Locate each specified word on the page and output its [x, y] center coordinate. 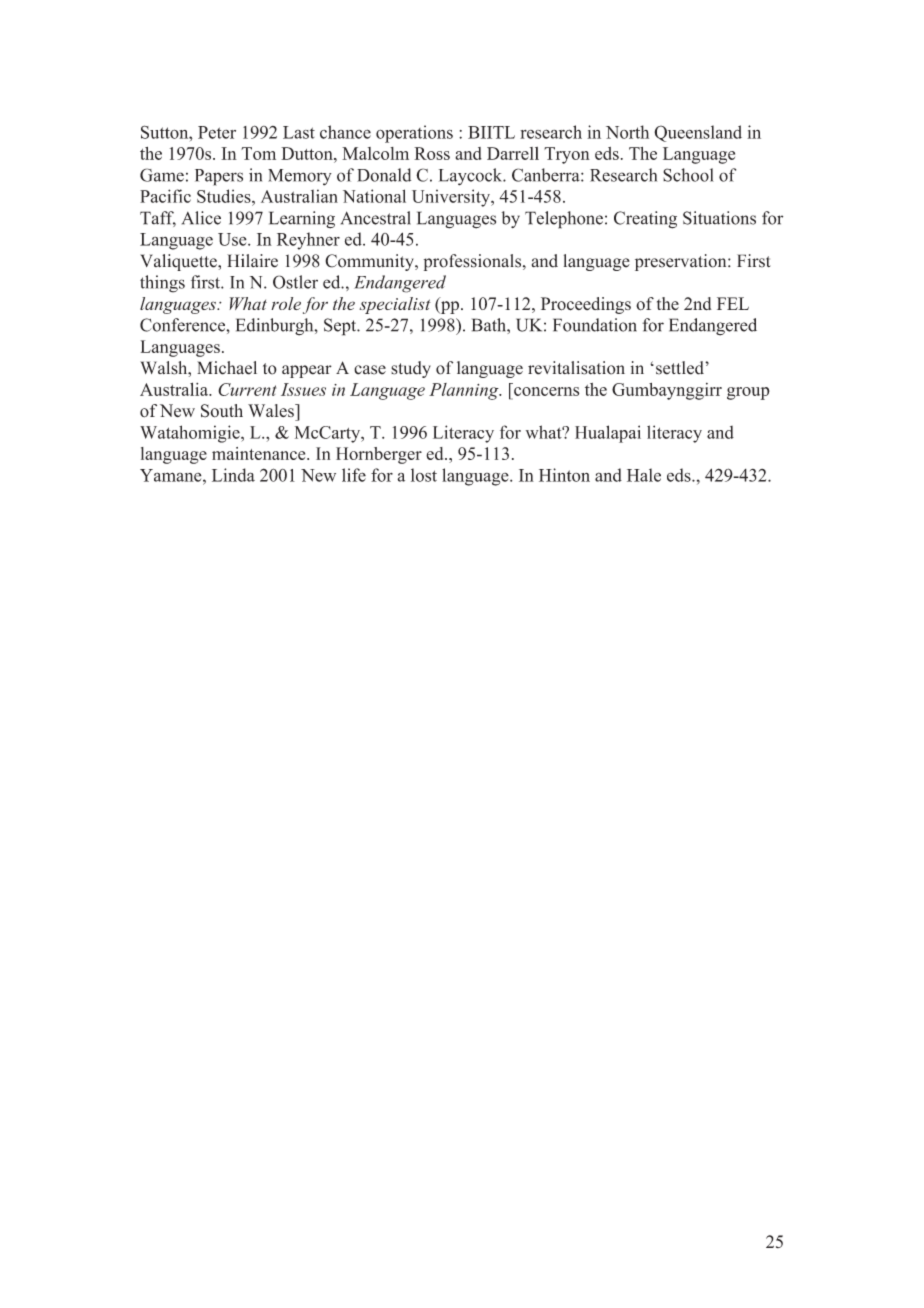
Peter [217, 132]
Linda [233, 475]
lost [424, 475]
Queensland [698, 133]
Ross [432, 153]
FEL [733, 303]
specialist [395, 305]
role [286, 303]
